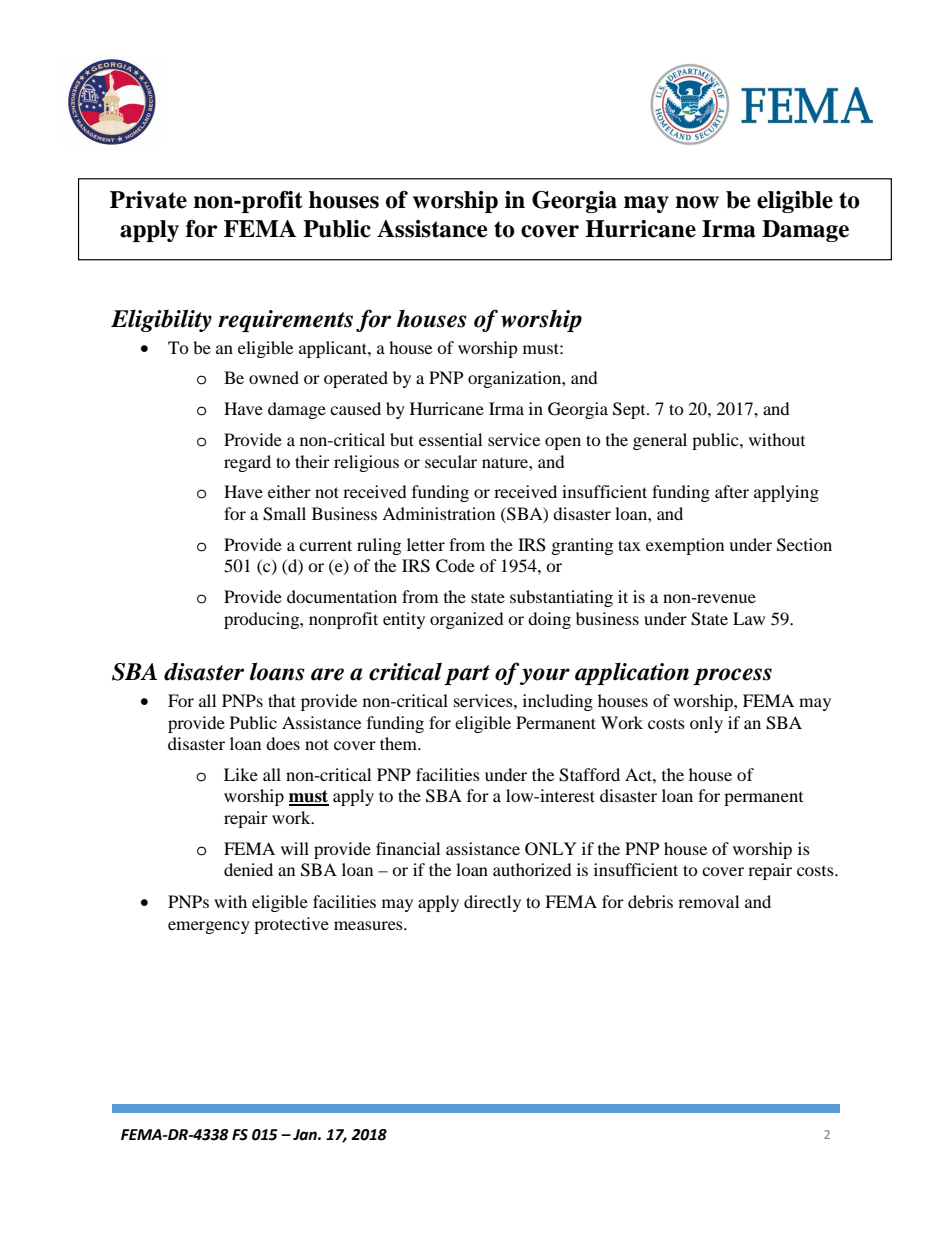 This image has height=1233, width=952. What do you see at coordinates (630, 410) in the image?
I see `Sept` at bounding box center [630, 410].
